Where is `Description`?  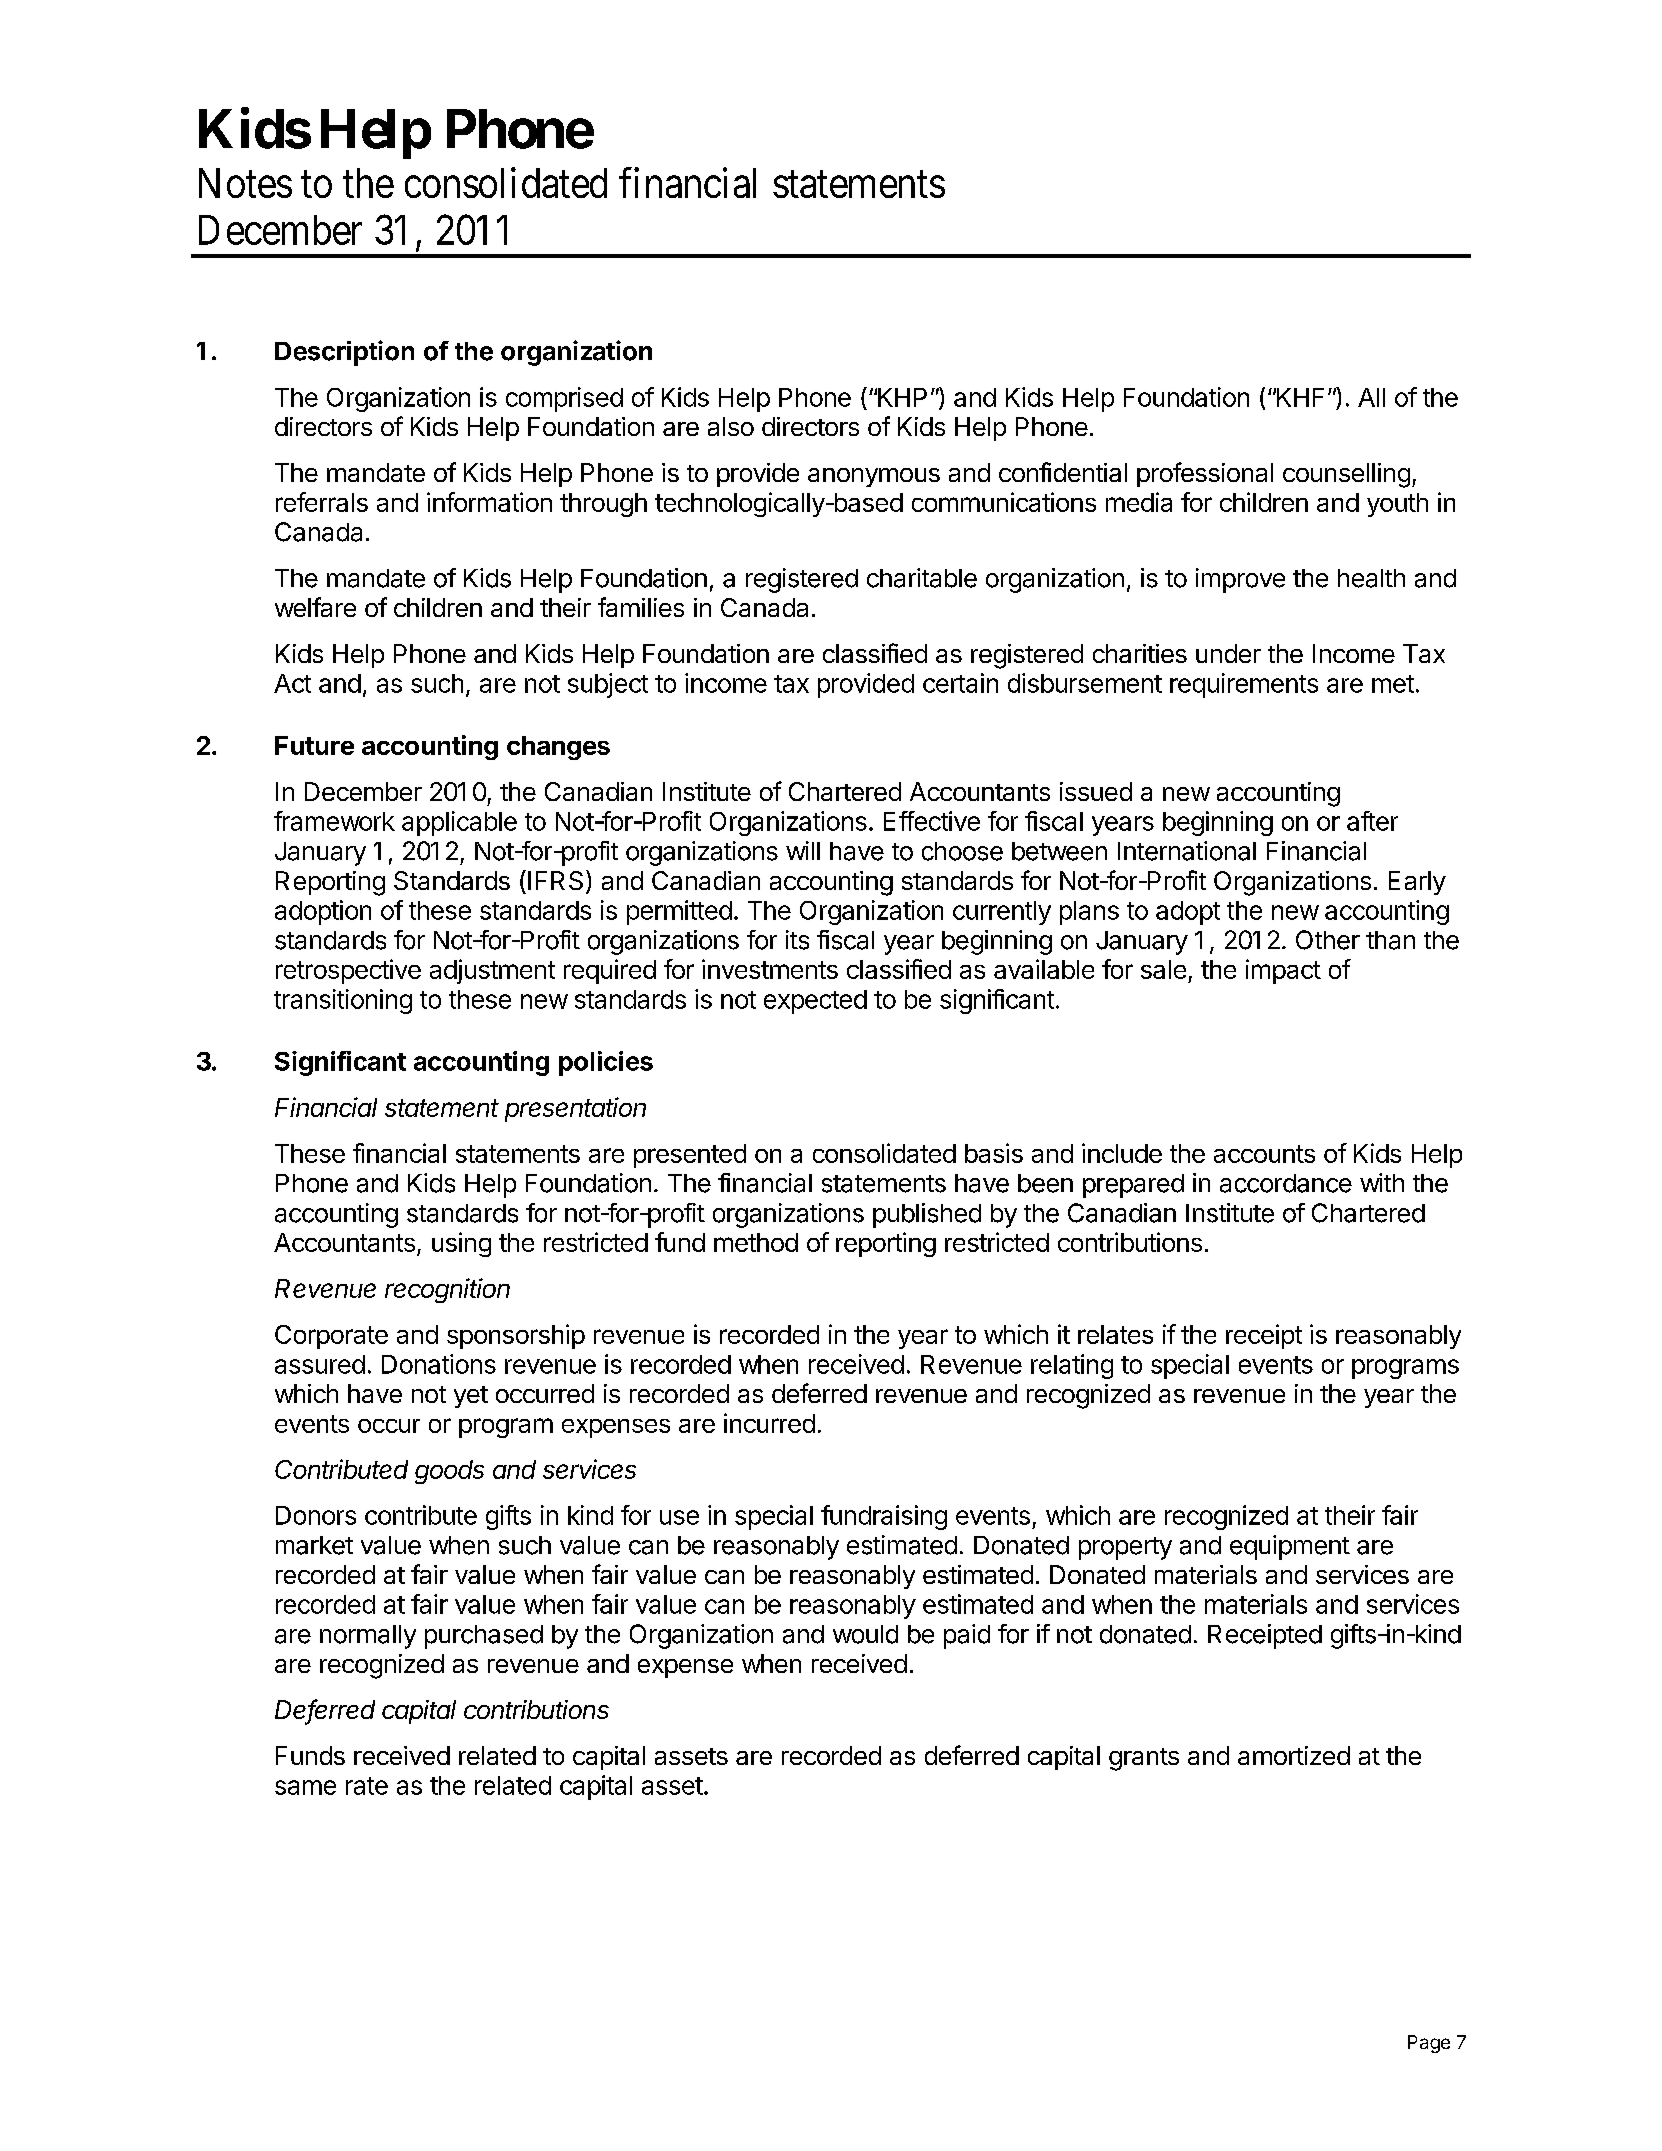
Description is located at coordinates (344, 353).
